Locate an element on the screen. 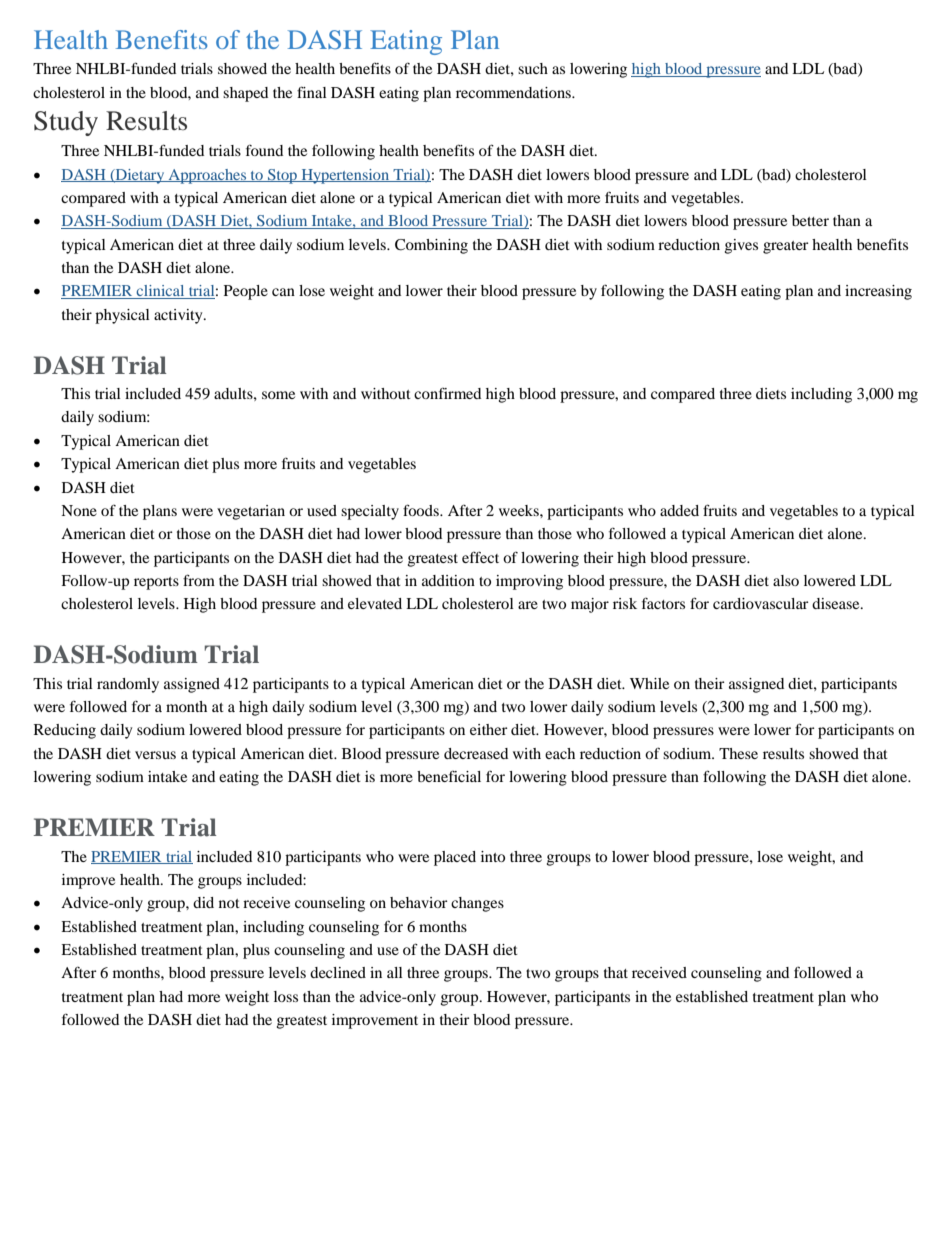 The image size is (952, 1233). better is located at coordinates (810, 220).
